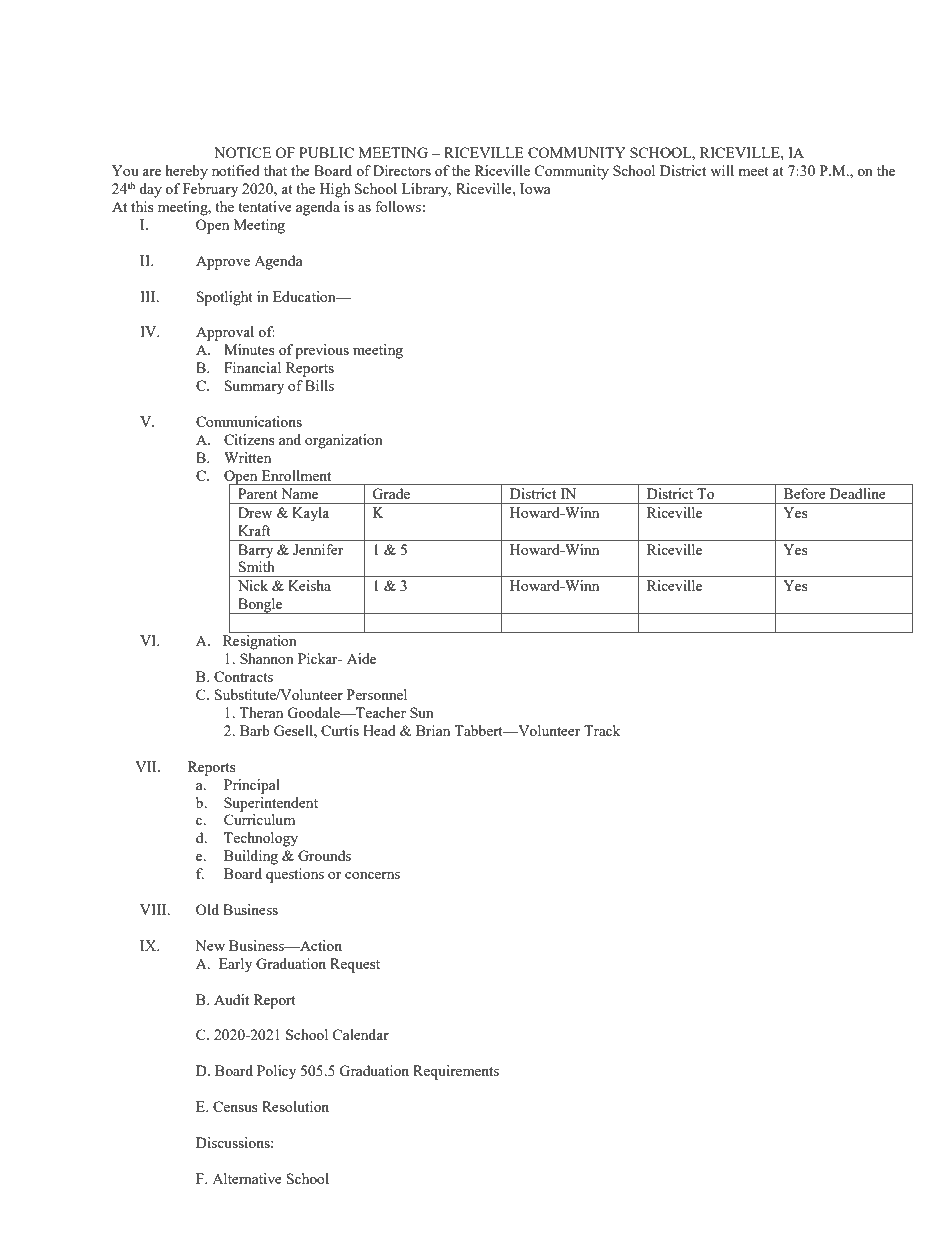 The height and width of the screenshot is (1233, 952). I want to click on Old, so click(207, 909).
